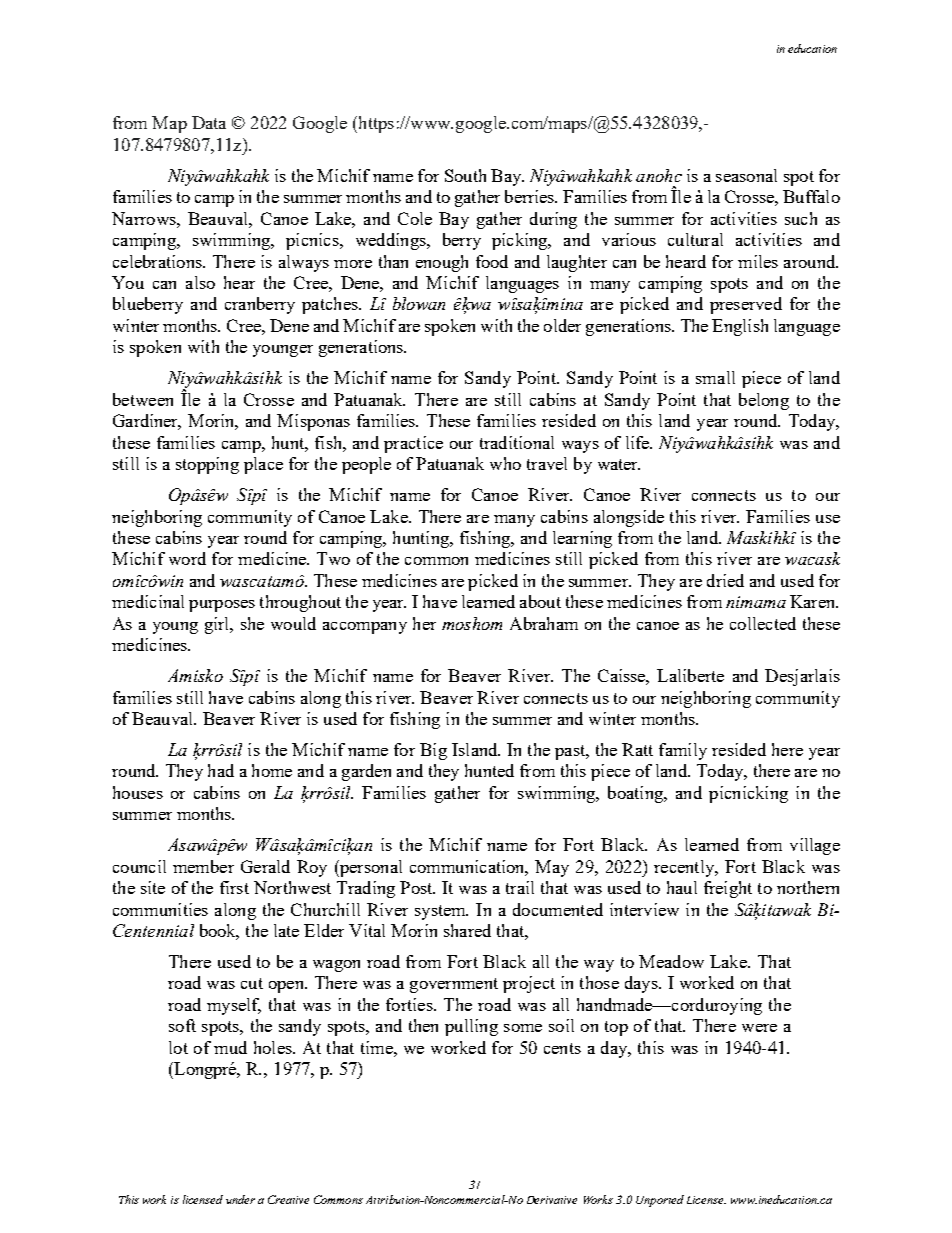 The width and height of the page is (952, 1233). I want to click on Data, so click(209, 122).
